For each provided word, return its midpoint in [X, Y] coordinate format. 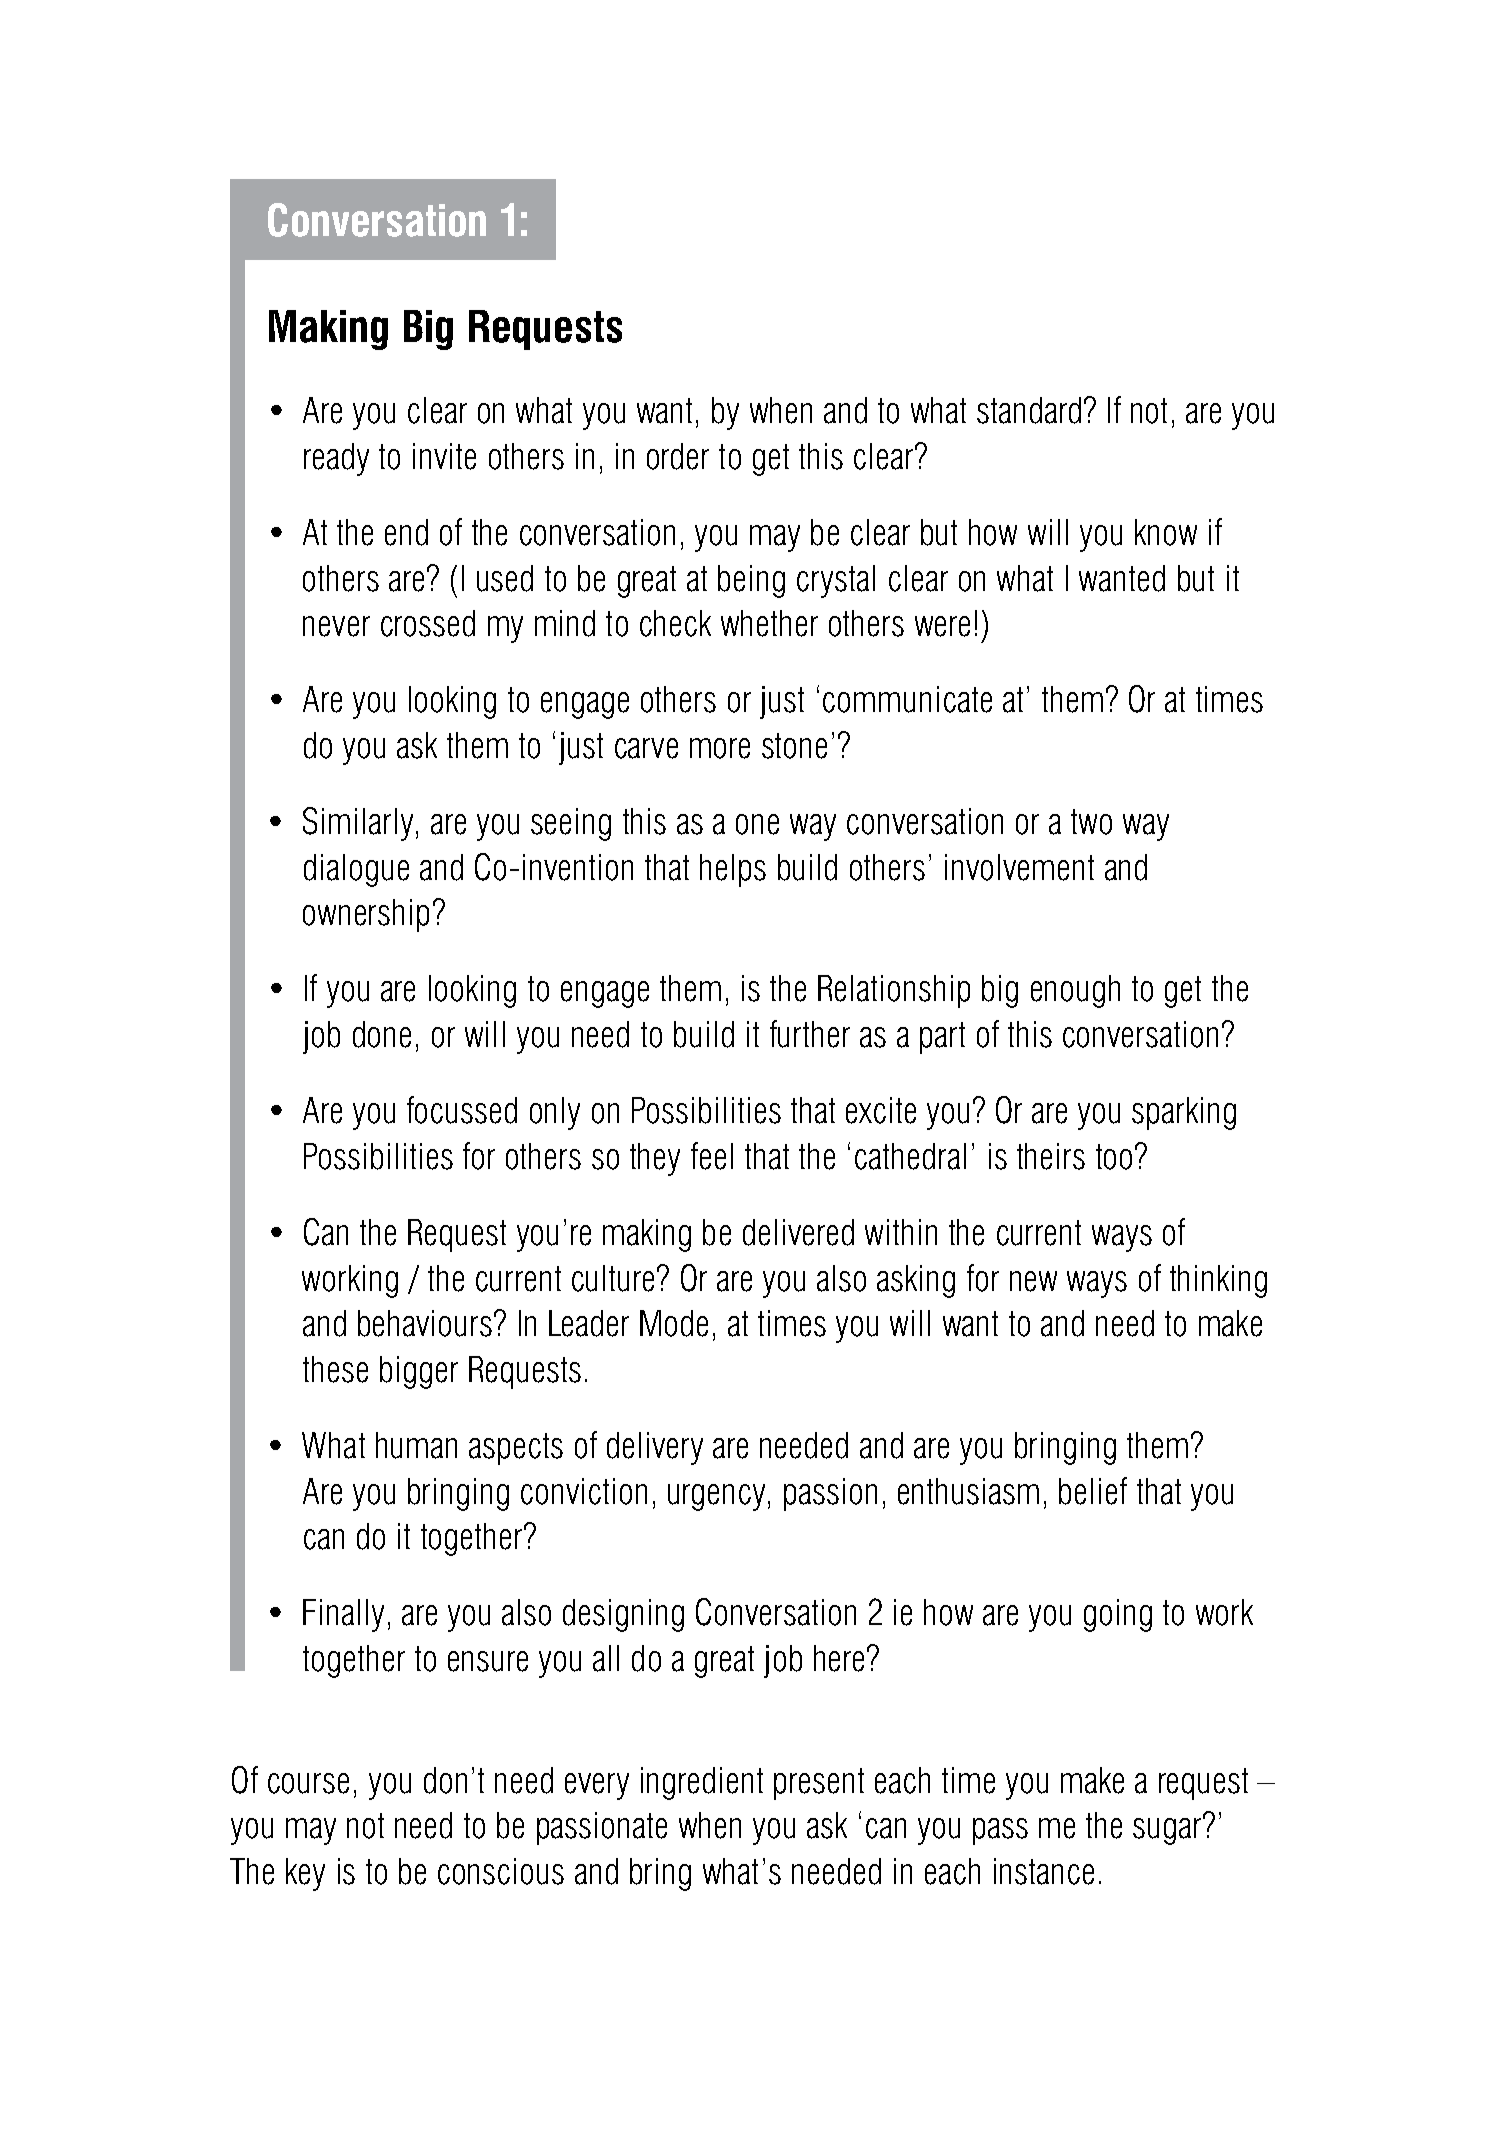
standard [1029, 410]
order [678, 456]
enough [1075, 991]
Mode [674, 1323]
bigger [419, 1372]
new [1033, 1281]
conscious [501, 1871]
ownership [366, 915]
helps [733, 870]
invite [444, 456]
